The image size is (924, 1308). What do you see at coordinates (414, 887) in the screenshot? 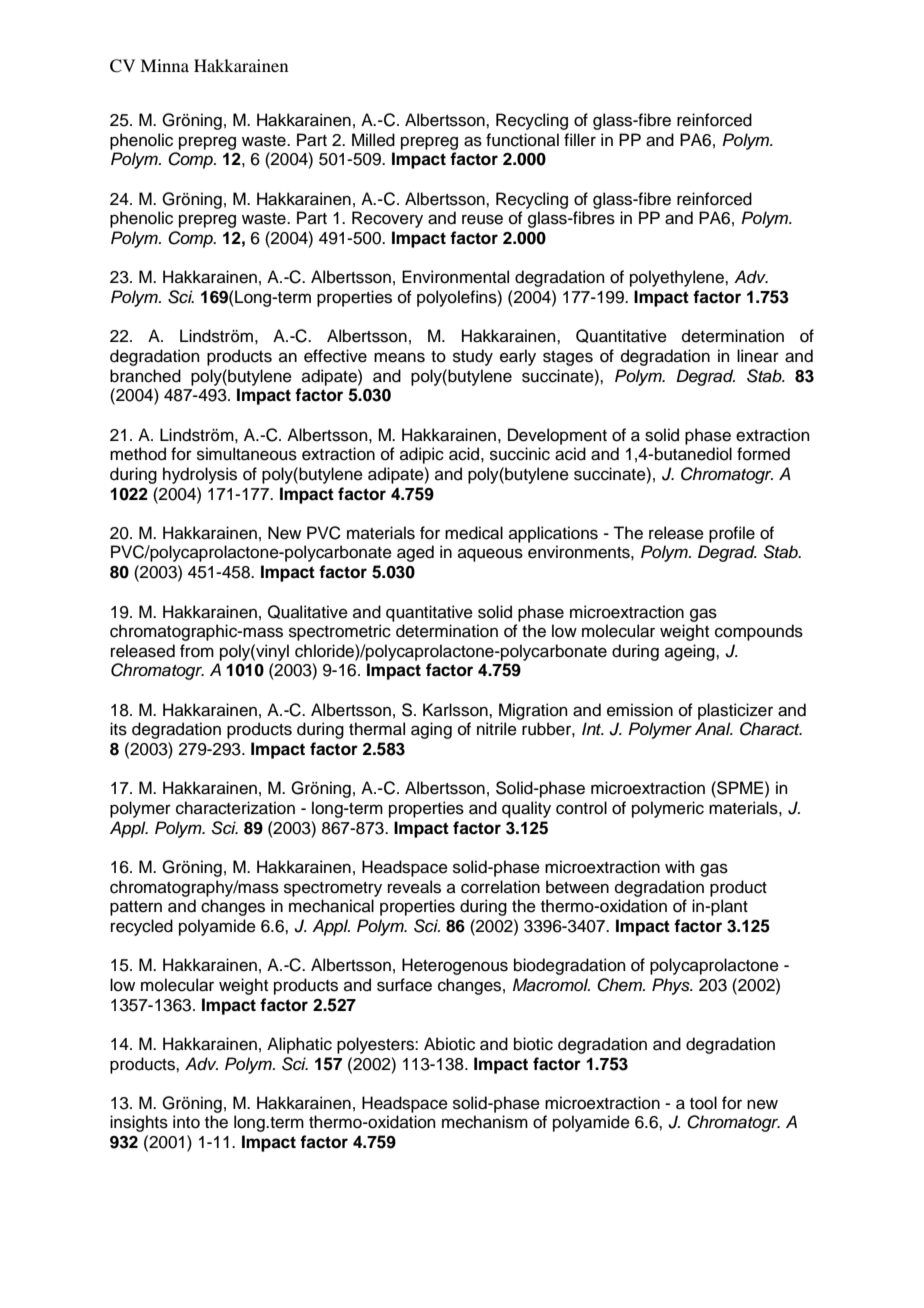
I see `reveals` at bounding box center [414, 887].
